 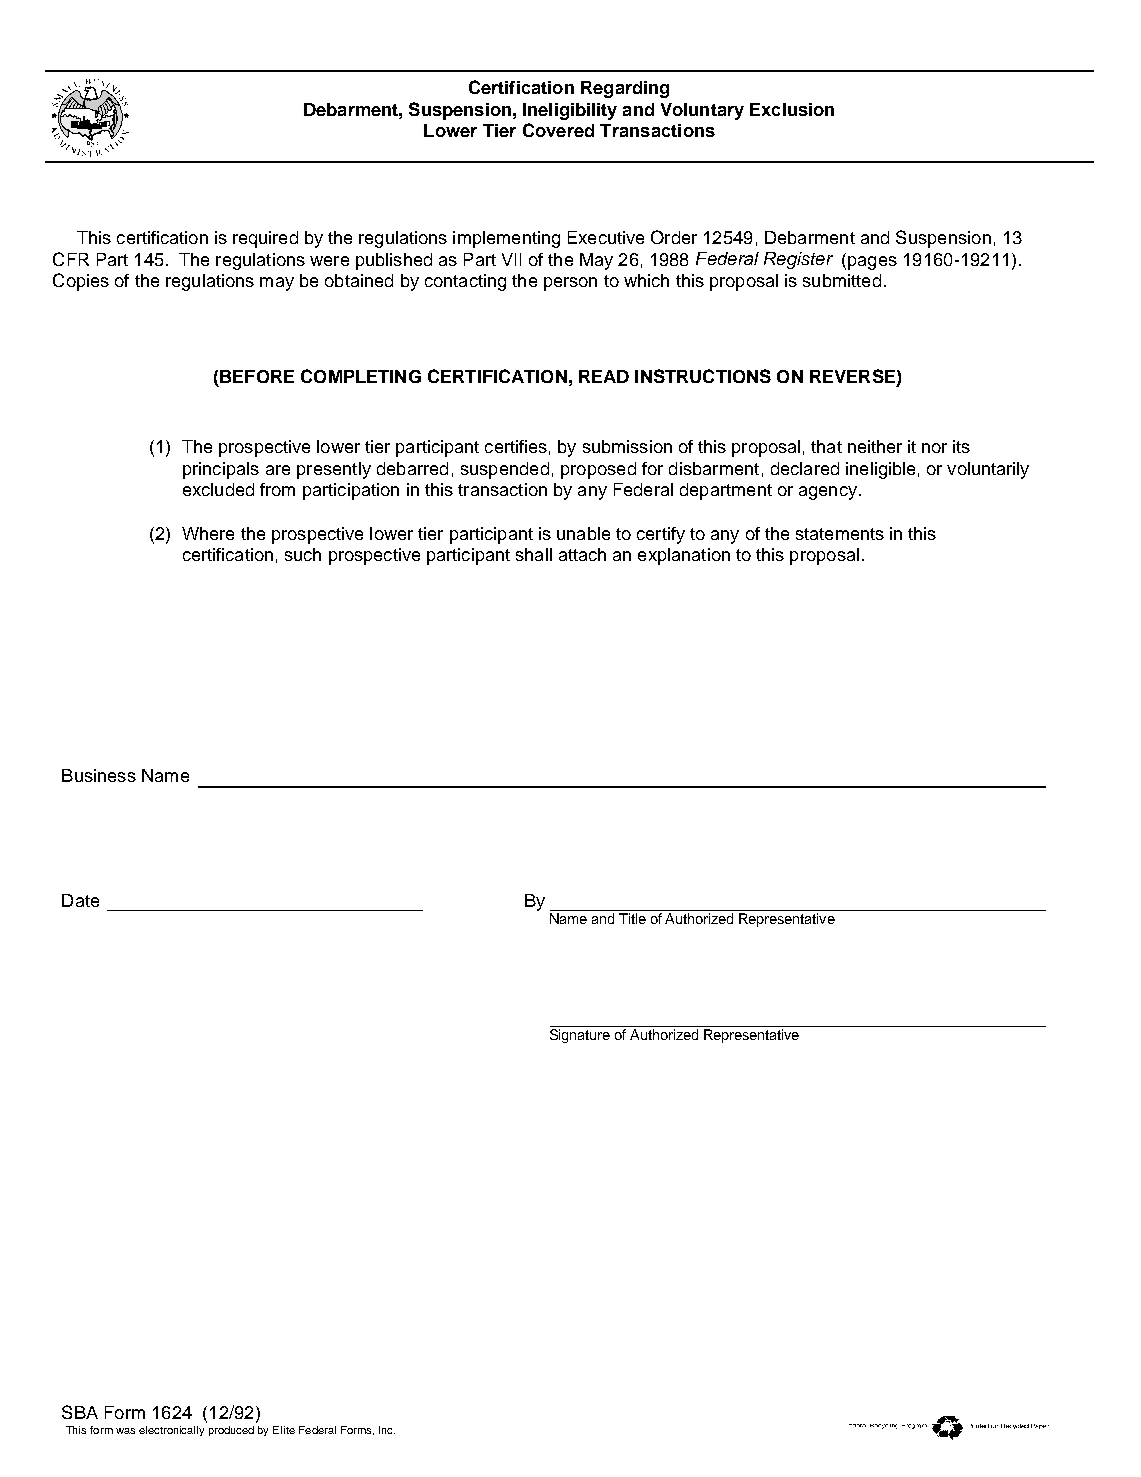 What do you see at coordinates (840, 534) in the page?
I see `statements` at bounding box center [840, 534].
